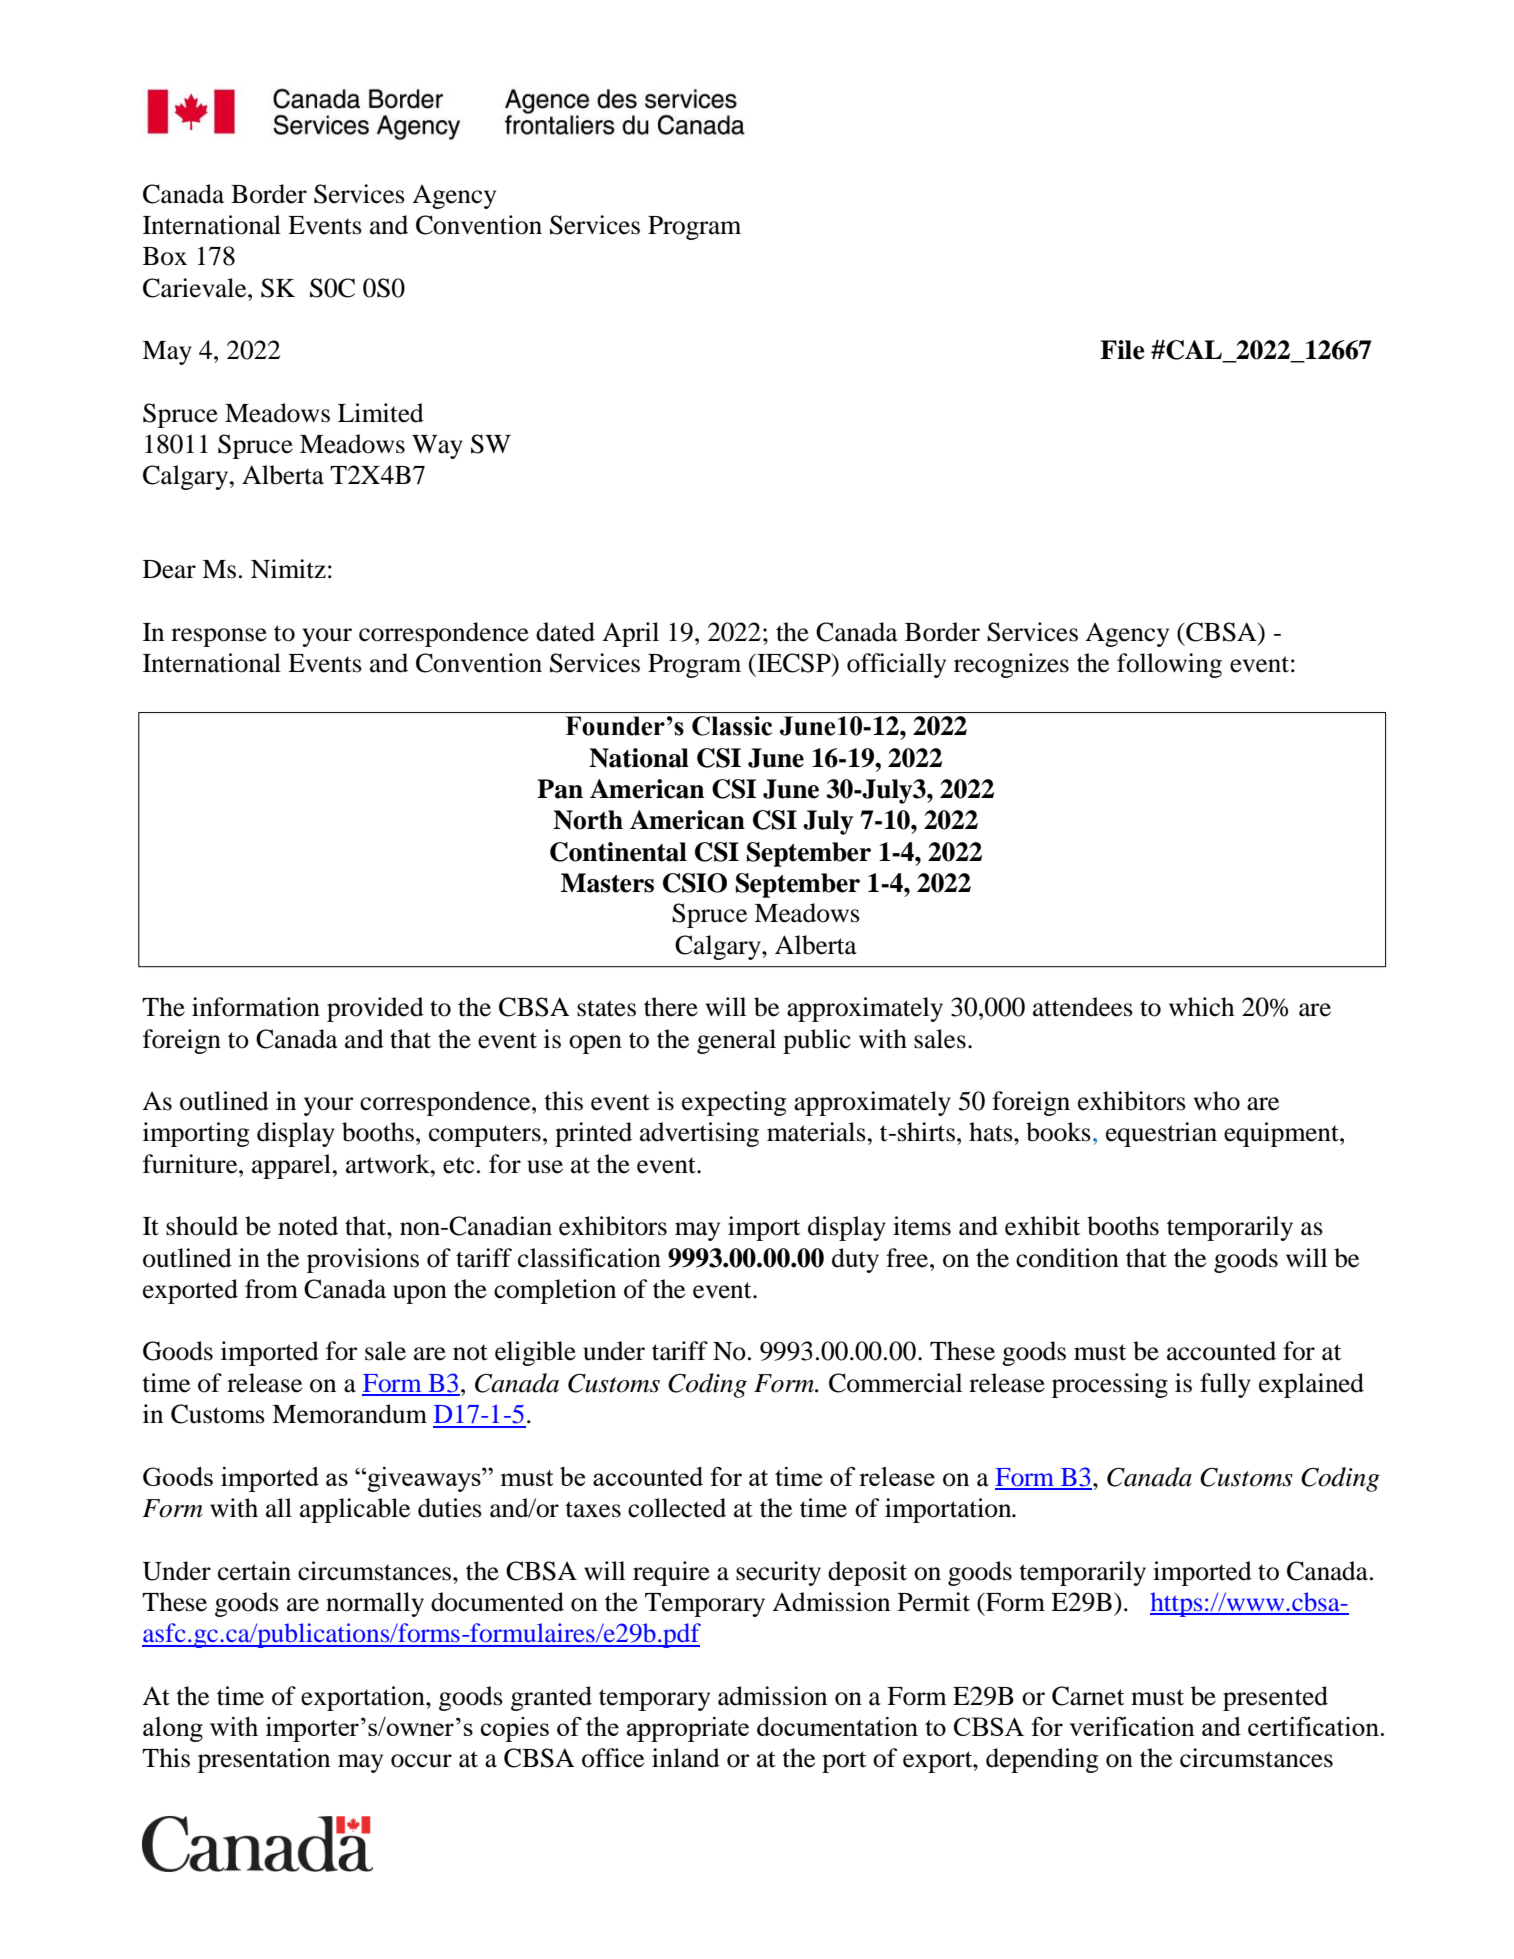 This document has height=1959, width=1514. I want to click on Classic, so click(732, 726).
